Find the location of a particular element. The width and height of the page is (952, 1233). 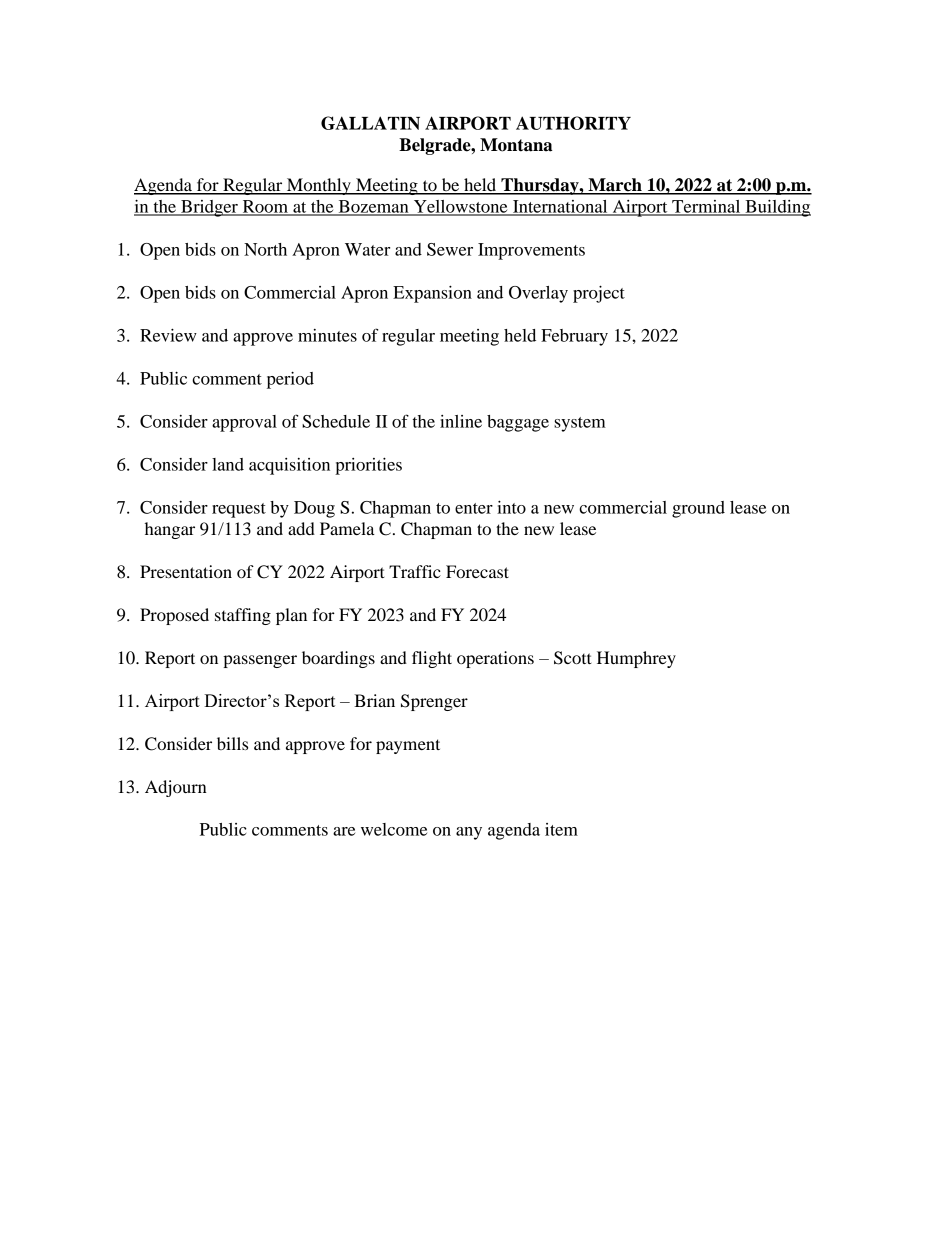

ground is located at coordinates (698, 509).
